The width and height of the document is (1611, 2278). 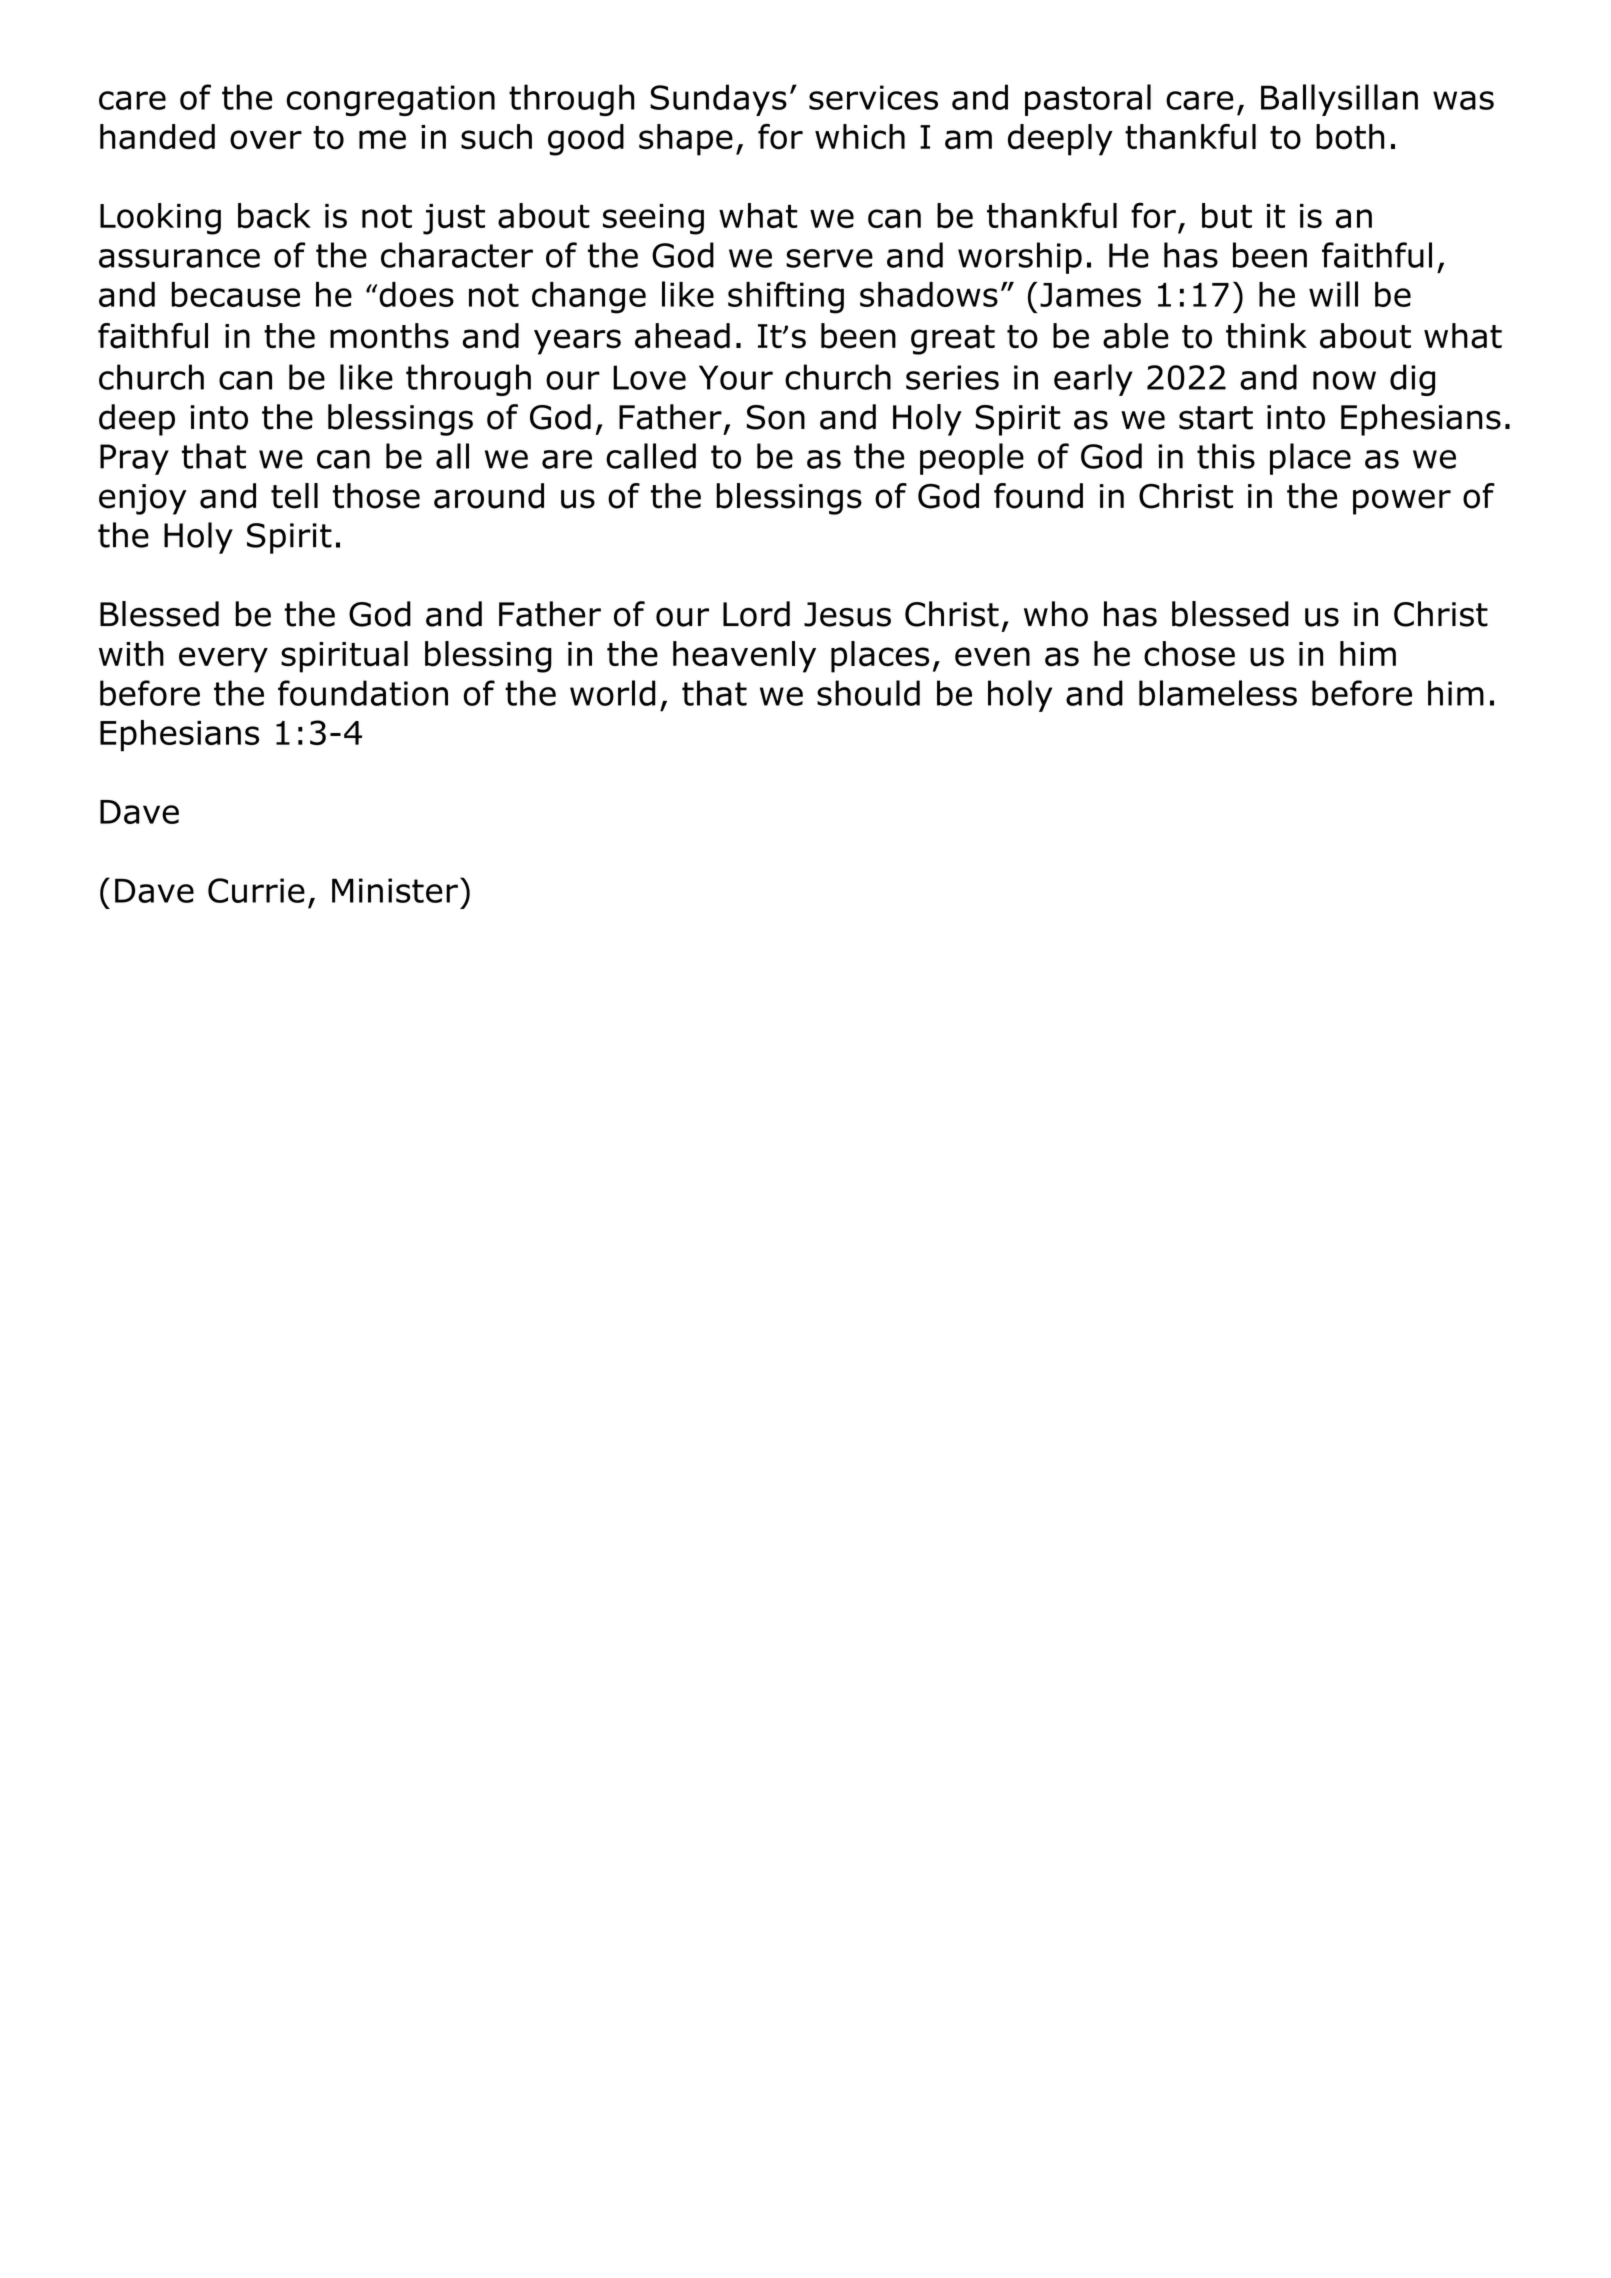 I want to click on called, so click(x=651, y=456).
